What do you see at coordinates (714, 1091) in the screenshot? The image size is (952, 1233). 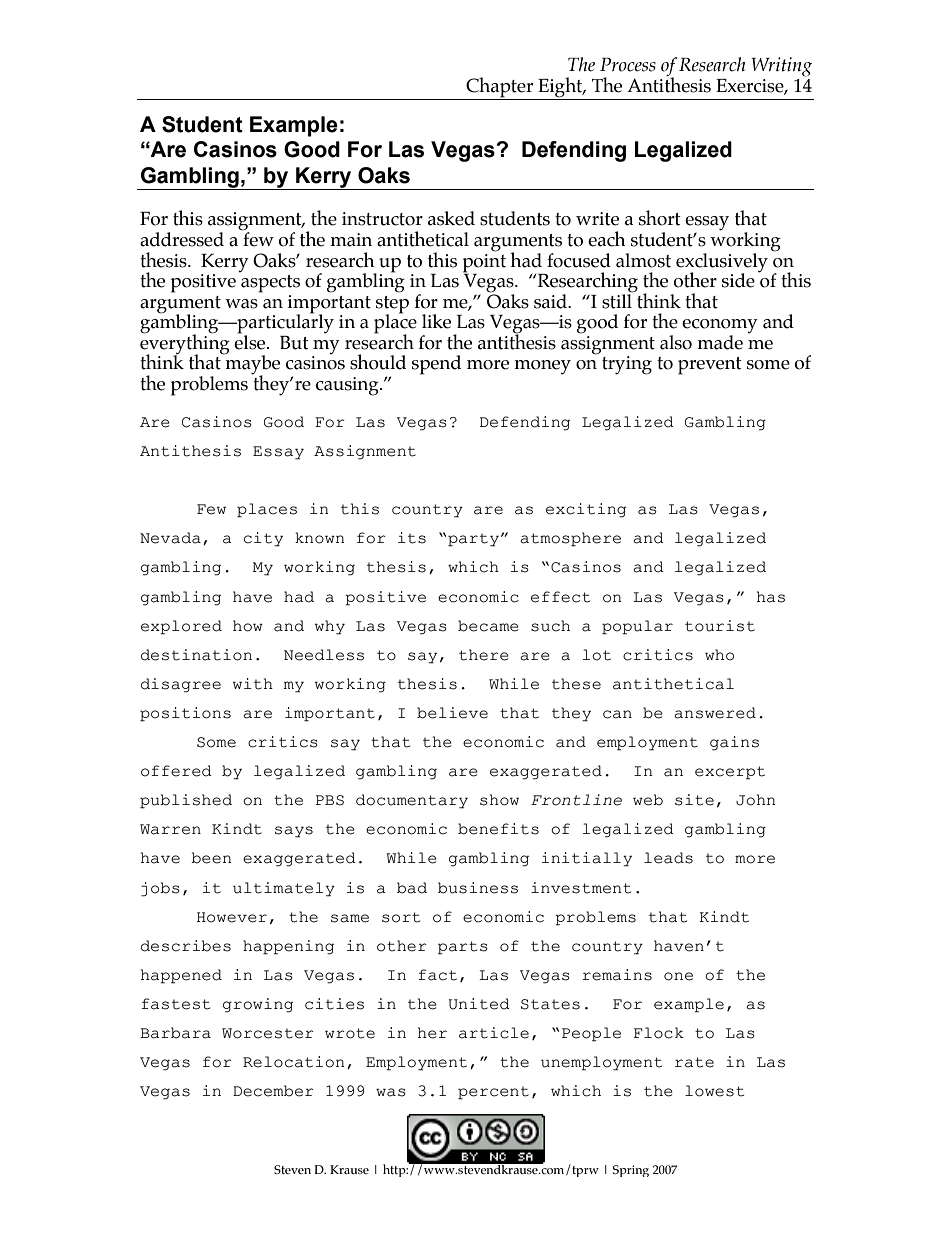 I see `lowest` at bounding box center [714, 1091].
